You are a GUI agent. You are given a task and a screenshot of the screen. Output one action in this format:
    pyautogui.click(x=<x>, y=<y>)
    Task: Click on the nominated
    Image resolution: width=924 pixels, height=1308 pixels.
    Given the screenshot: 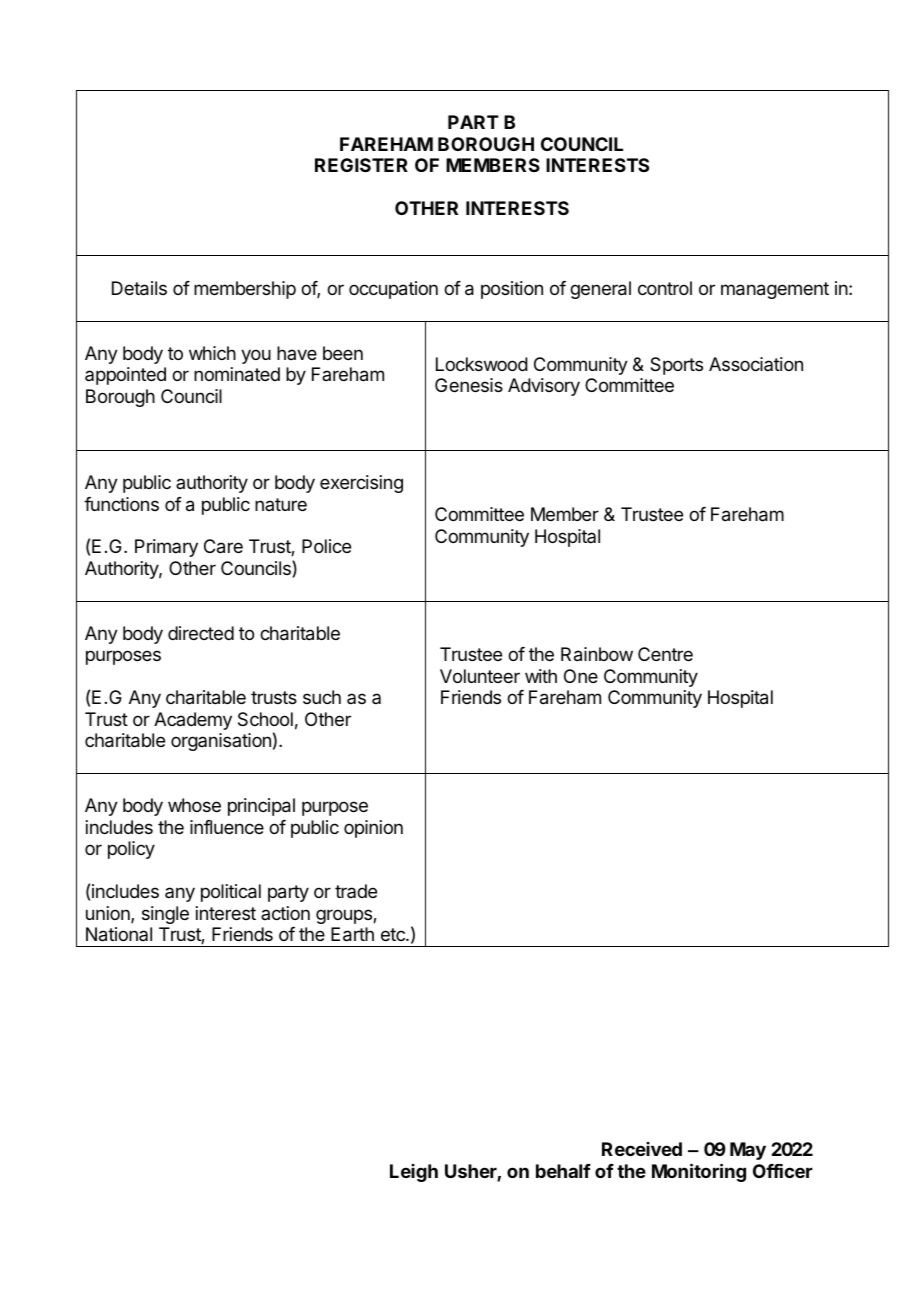 What is the action you would take?
    pyautogui.click(x=237, y=374)
